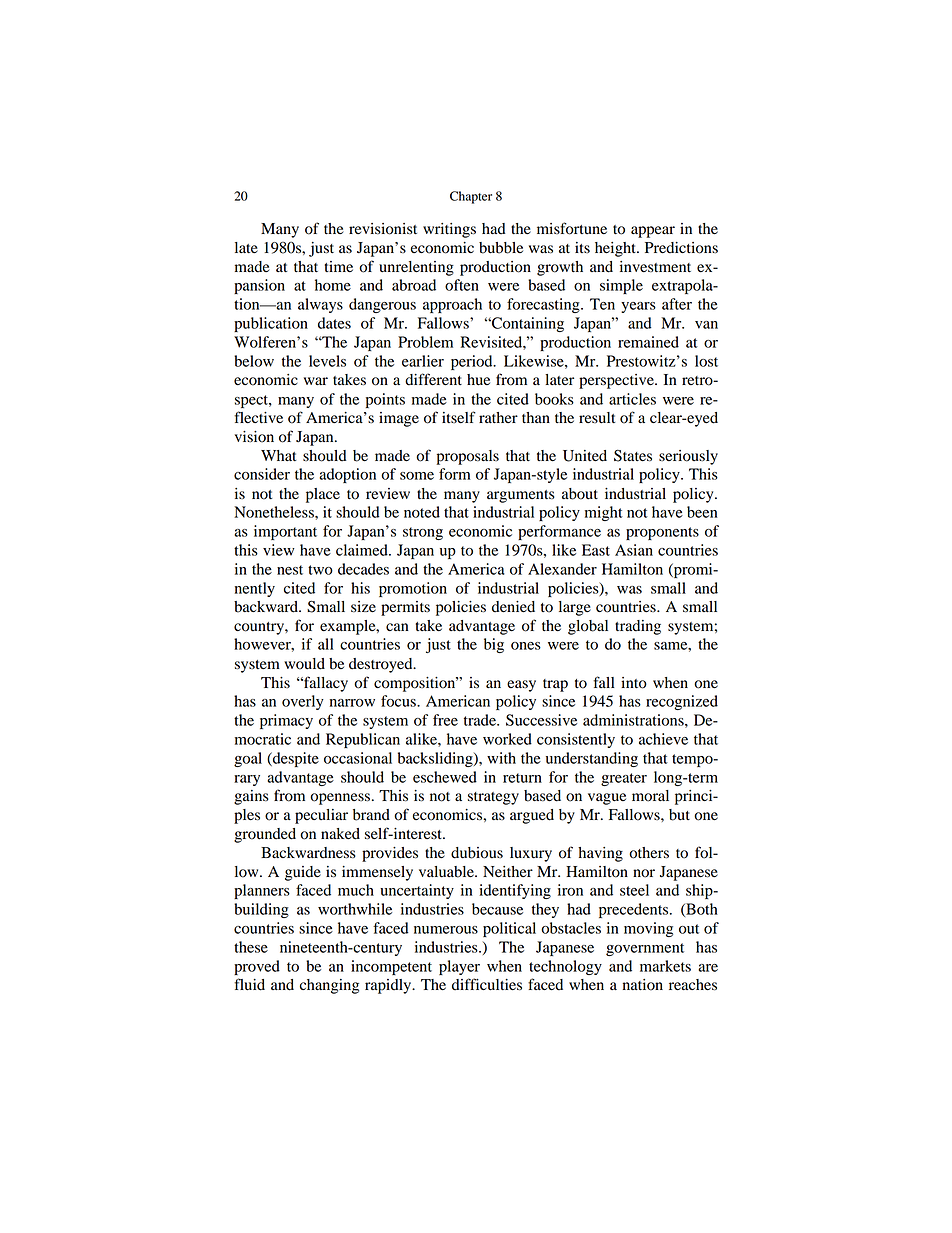  What do you see at coordinates (665, 966) in the screenshot?
I see `markets` at bounding box center [665, 966].
